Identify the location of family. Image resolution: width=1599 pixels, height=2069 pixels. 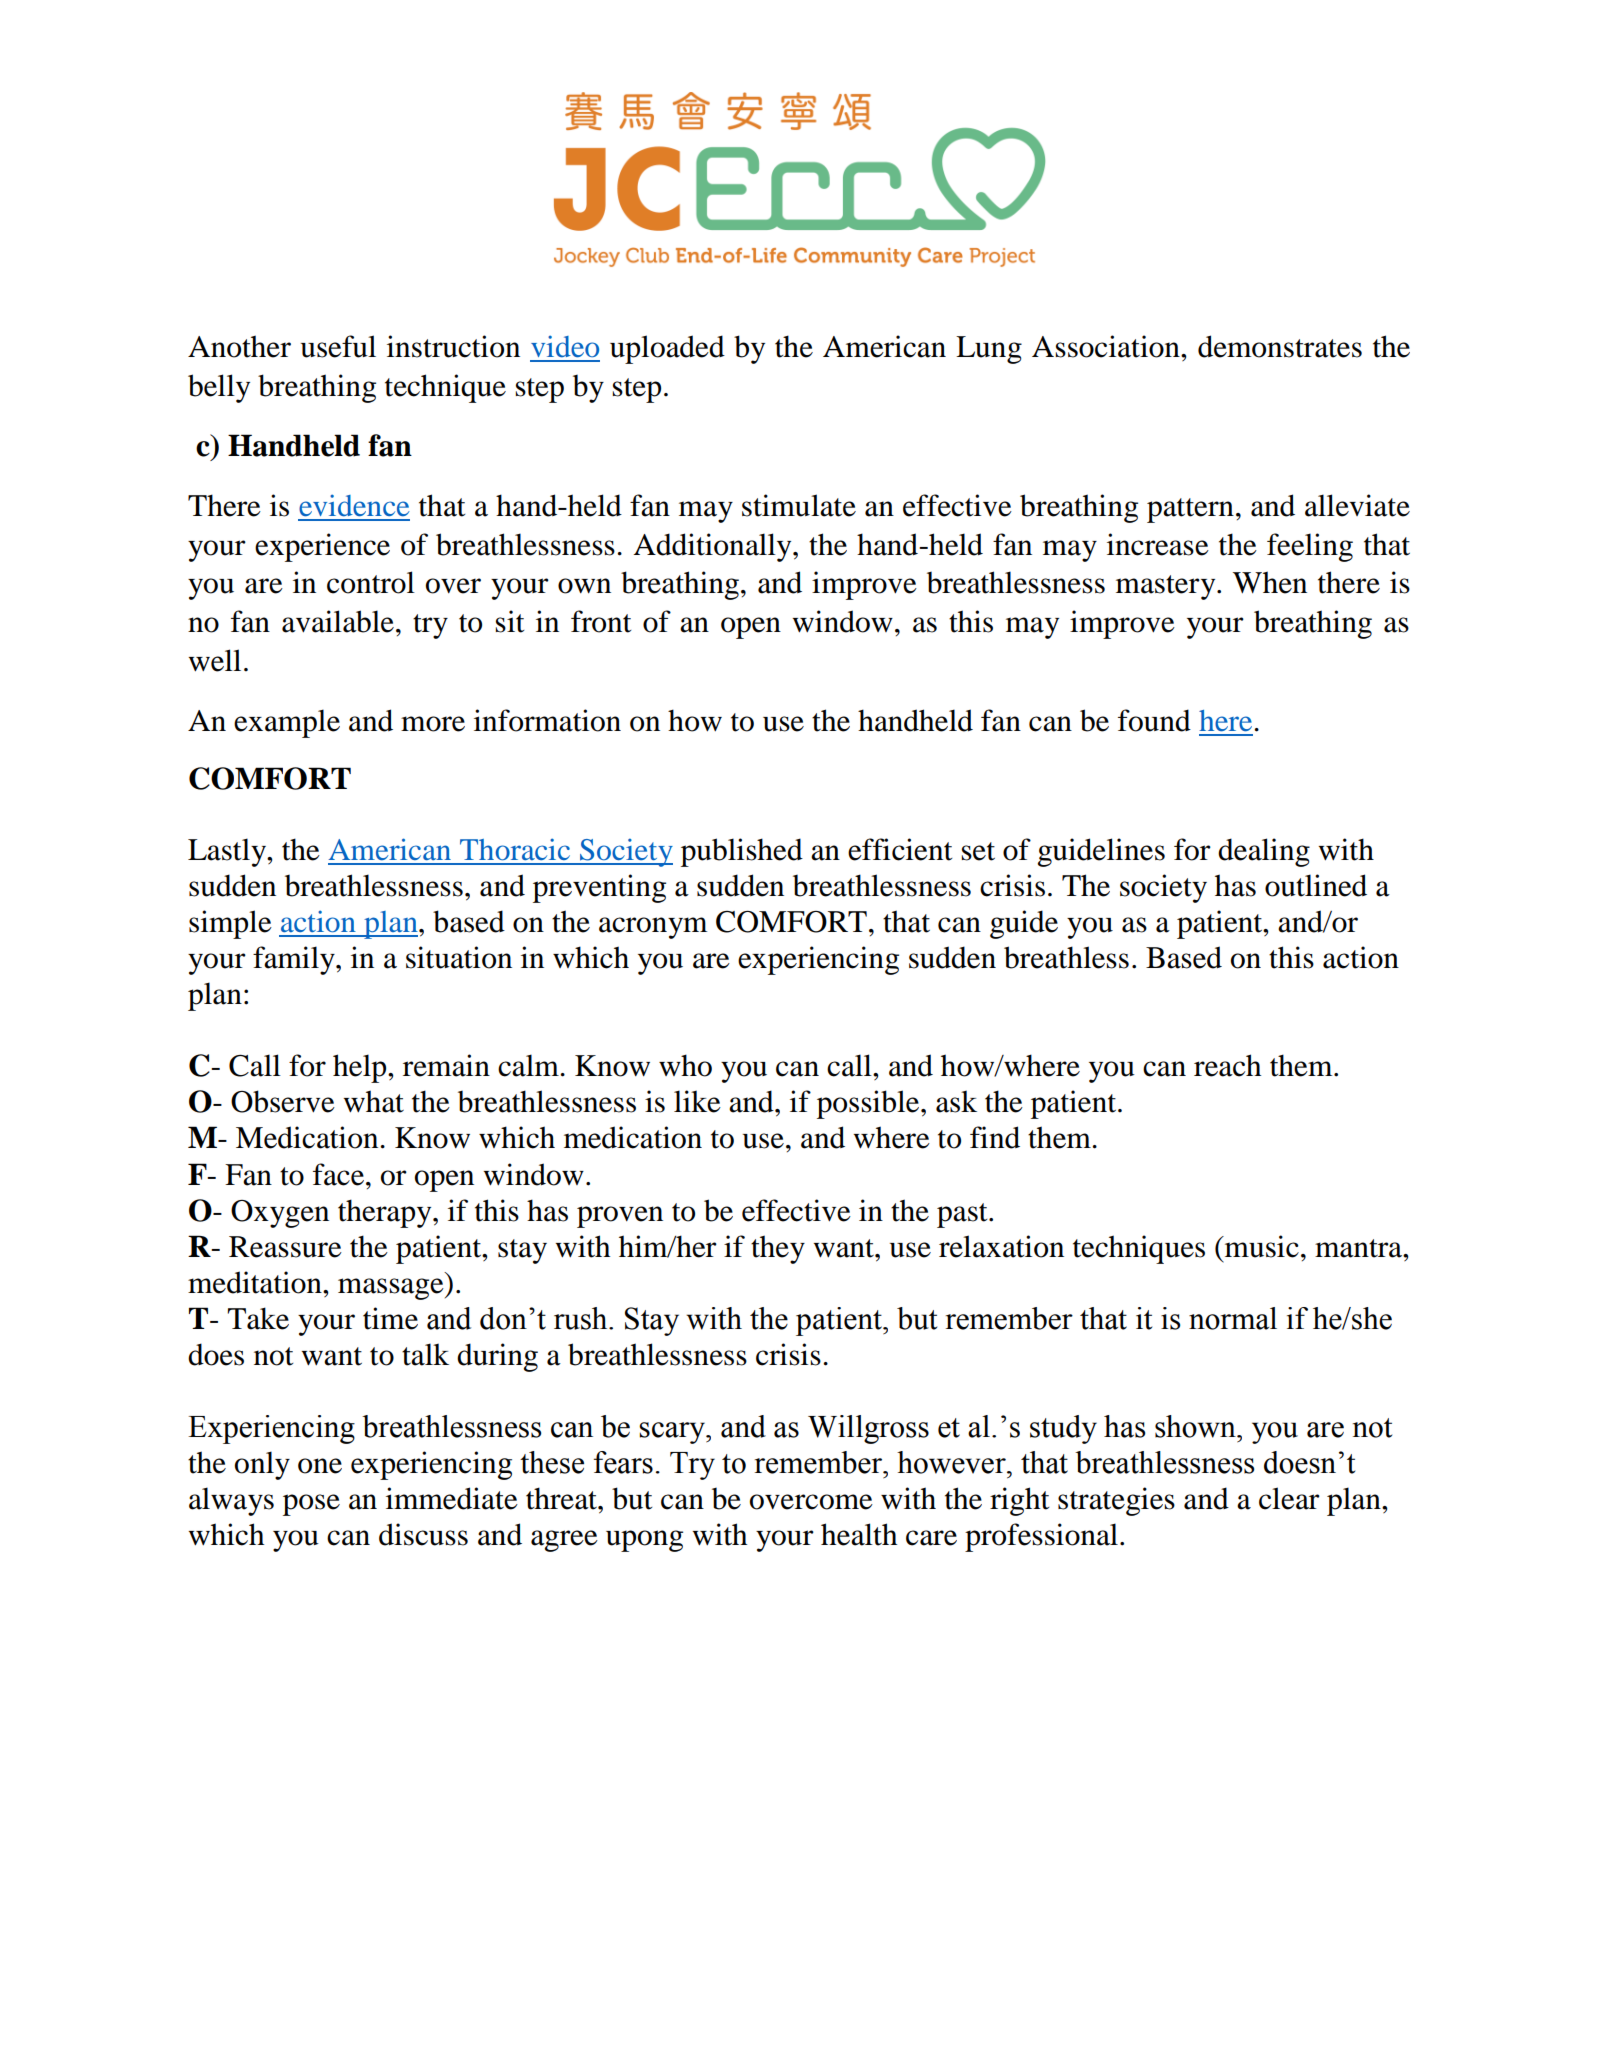
(295, 960).
